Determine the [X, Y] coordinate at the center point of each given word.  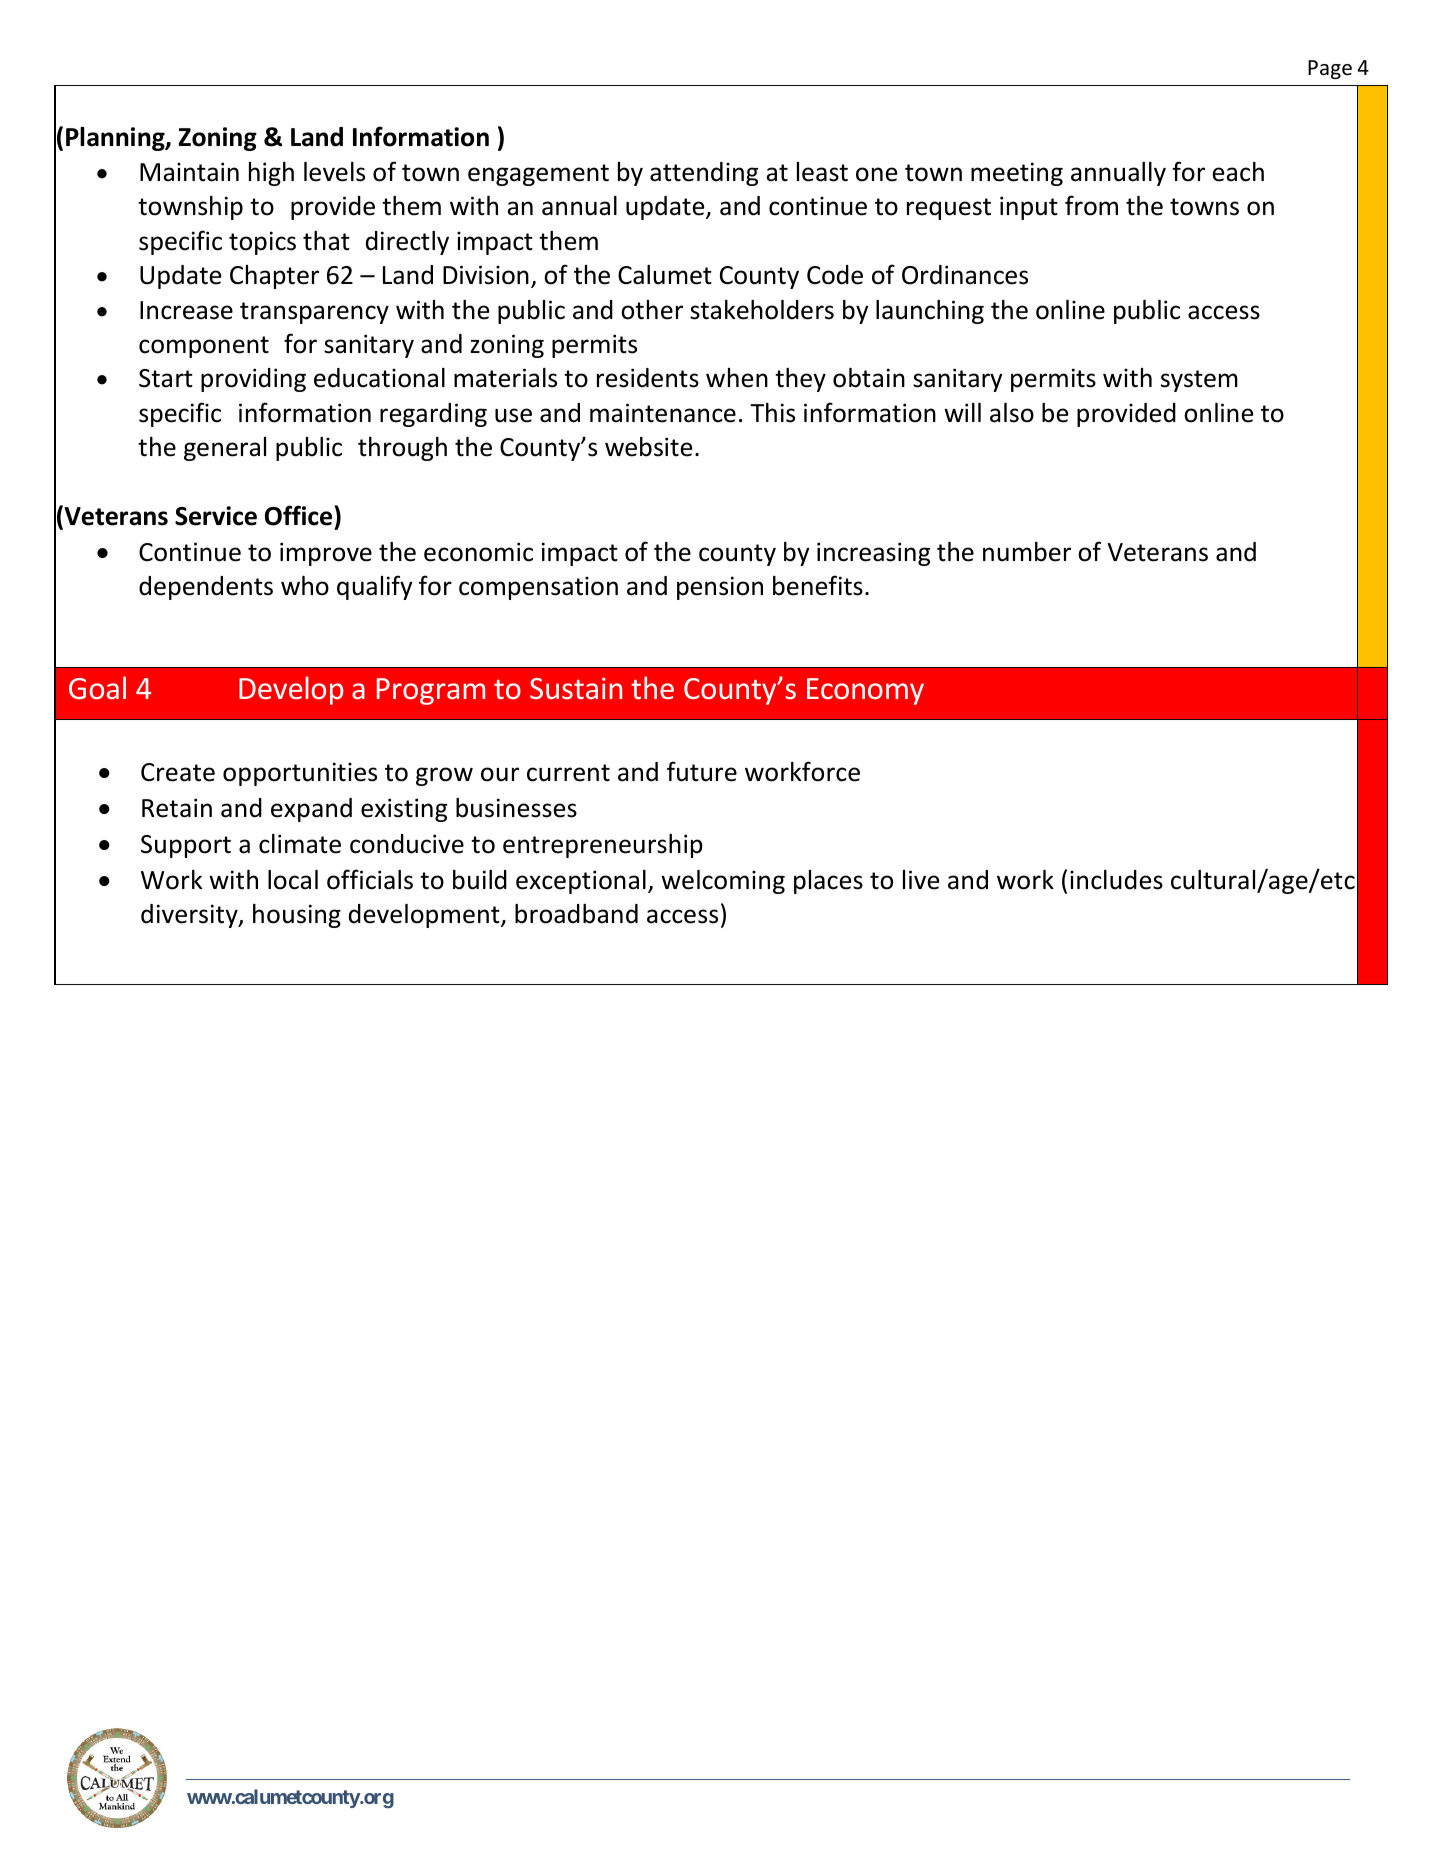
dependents [206, 588]
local [293, 880]
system [1199, 381]
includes [1116, 880]
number [1027, 552]
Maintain [189, 172]
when [737, 378]
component [204, 347]
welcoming [723, 882]
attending [704, 174]
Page [1330, 69]
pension [720, 588]
